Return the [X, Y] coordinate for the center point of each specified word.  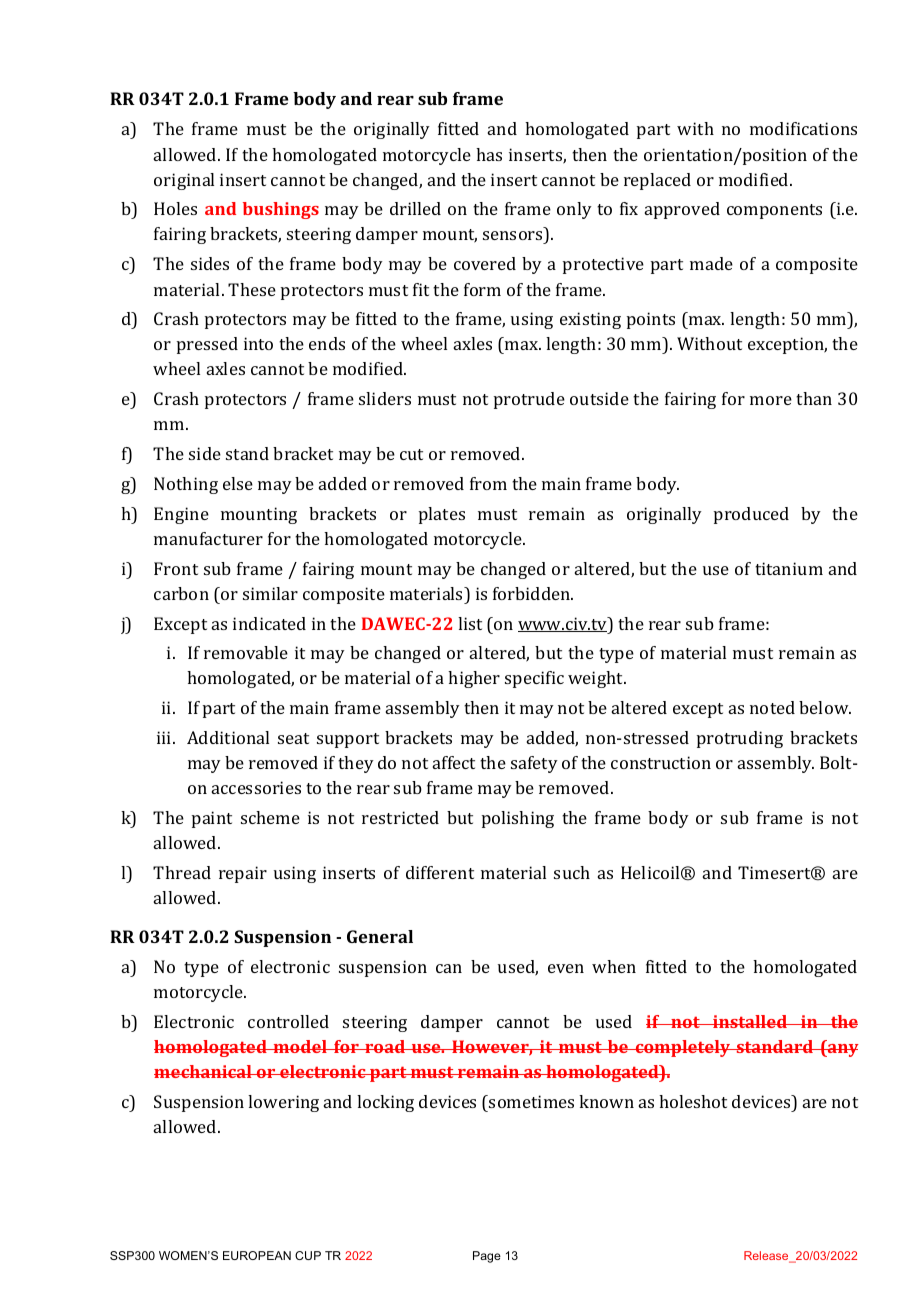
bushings [281, 210]
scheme [270, 817]
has [489, 154]
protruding [740, 739]
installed [750, 1021]
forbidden [533, 593]
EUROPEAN [257, 1255]
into [258, 343]
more [771, 400]
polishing [518, 819]
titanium [789, 568]
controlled [288, 1021]
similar [270, 593]
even [566, 968]
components [774, 211]
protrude [529, 400]
